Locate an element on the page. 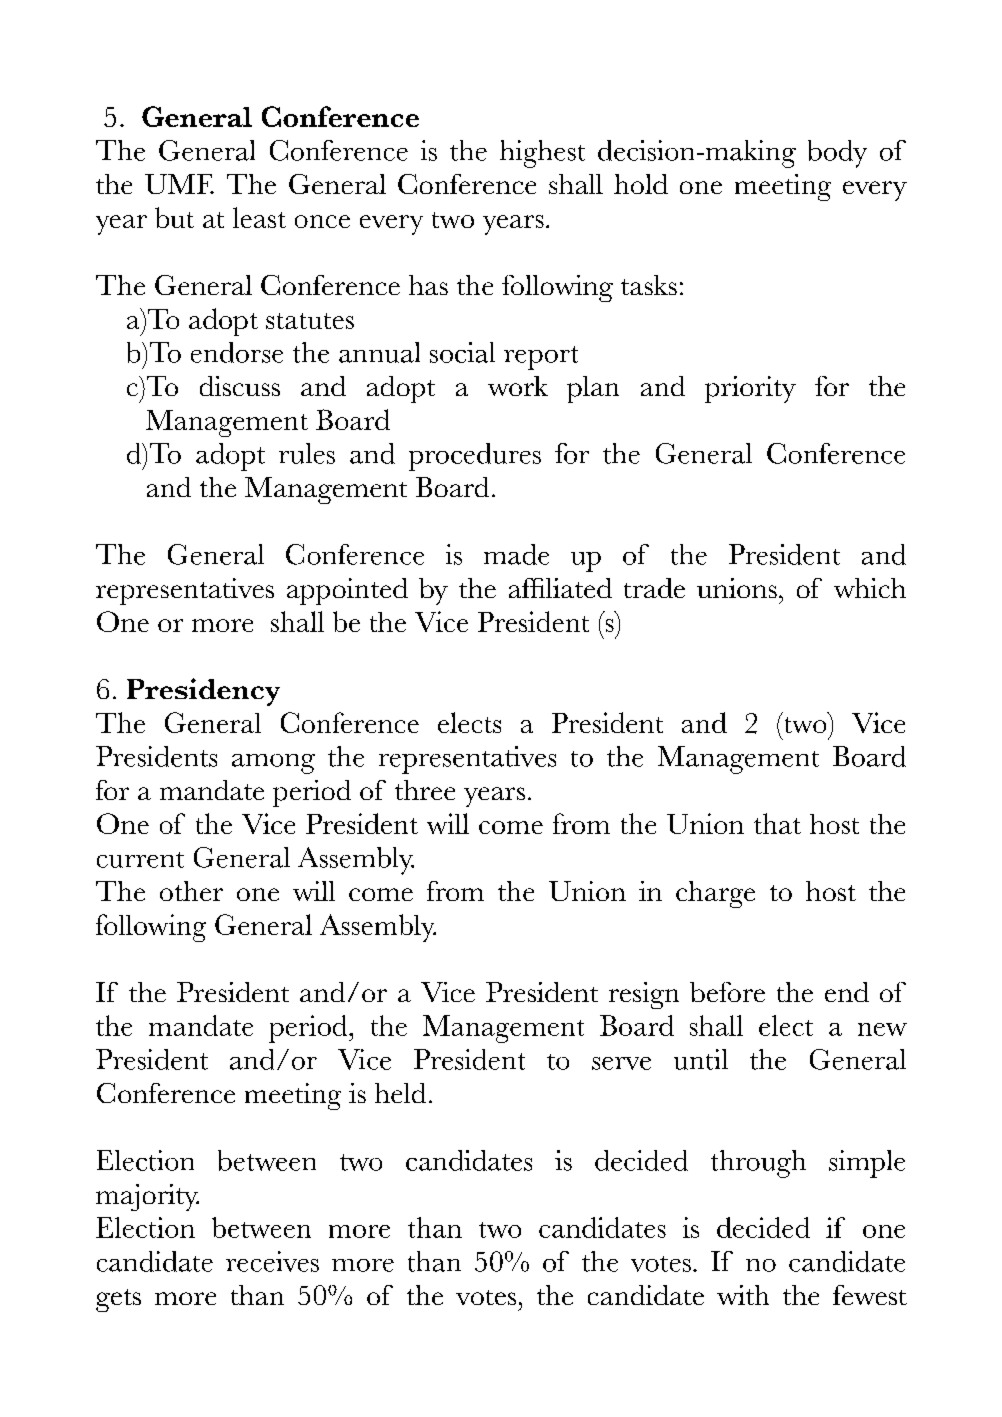  but is located at coordinates (174, 217).
